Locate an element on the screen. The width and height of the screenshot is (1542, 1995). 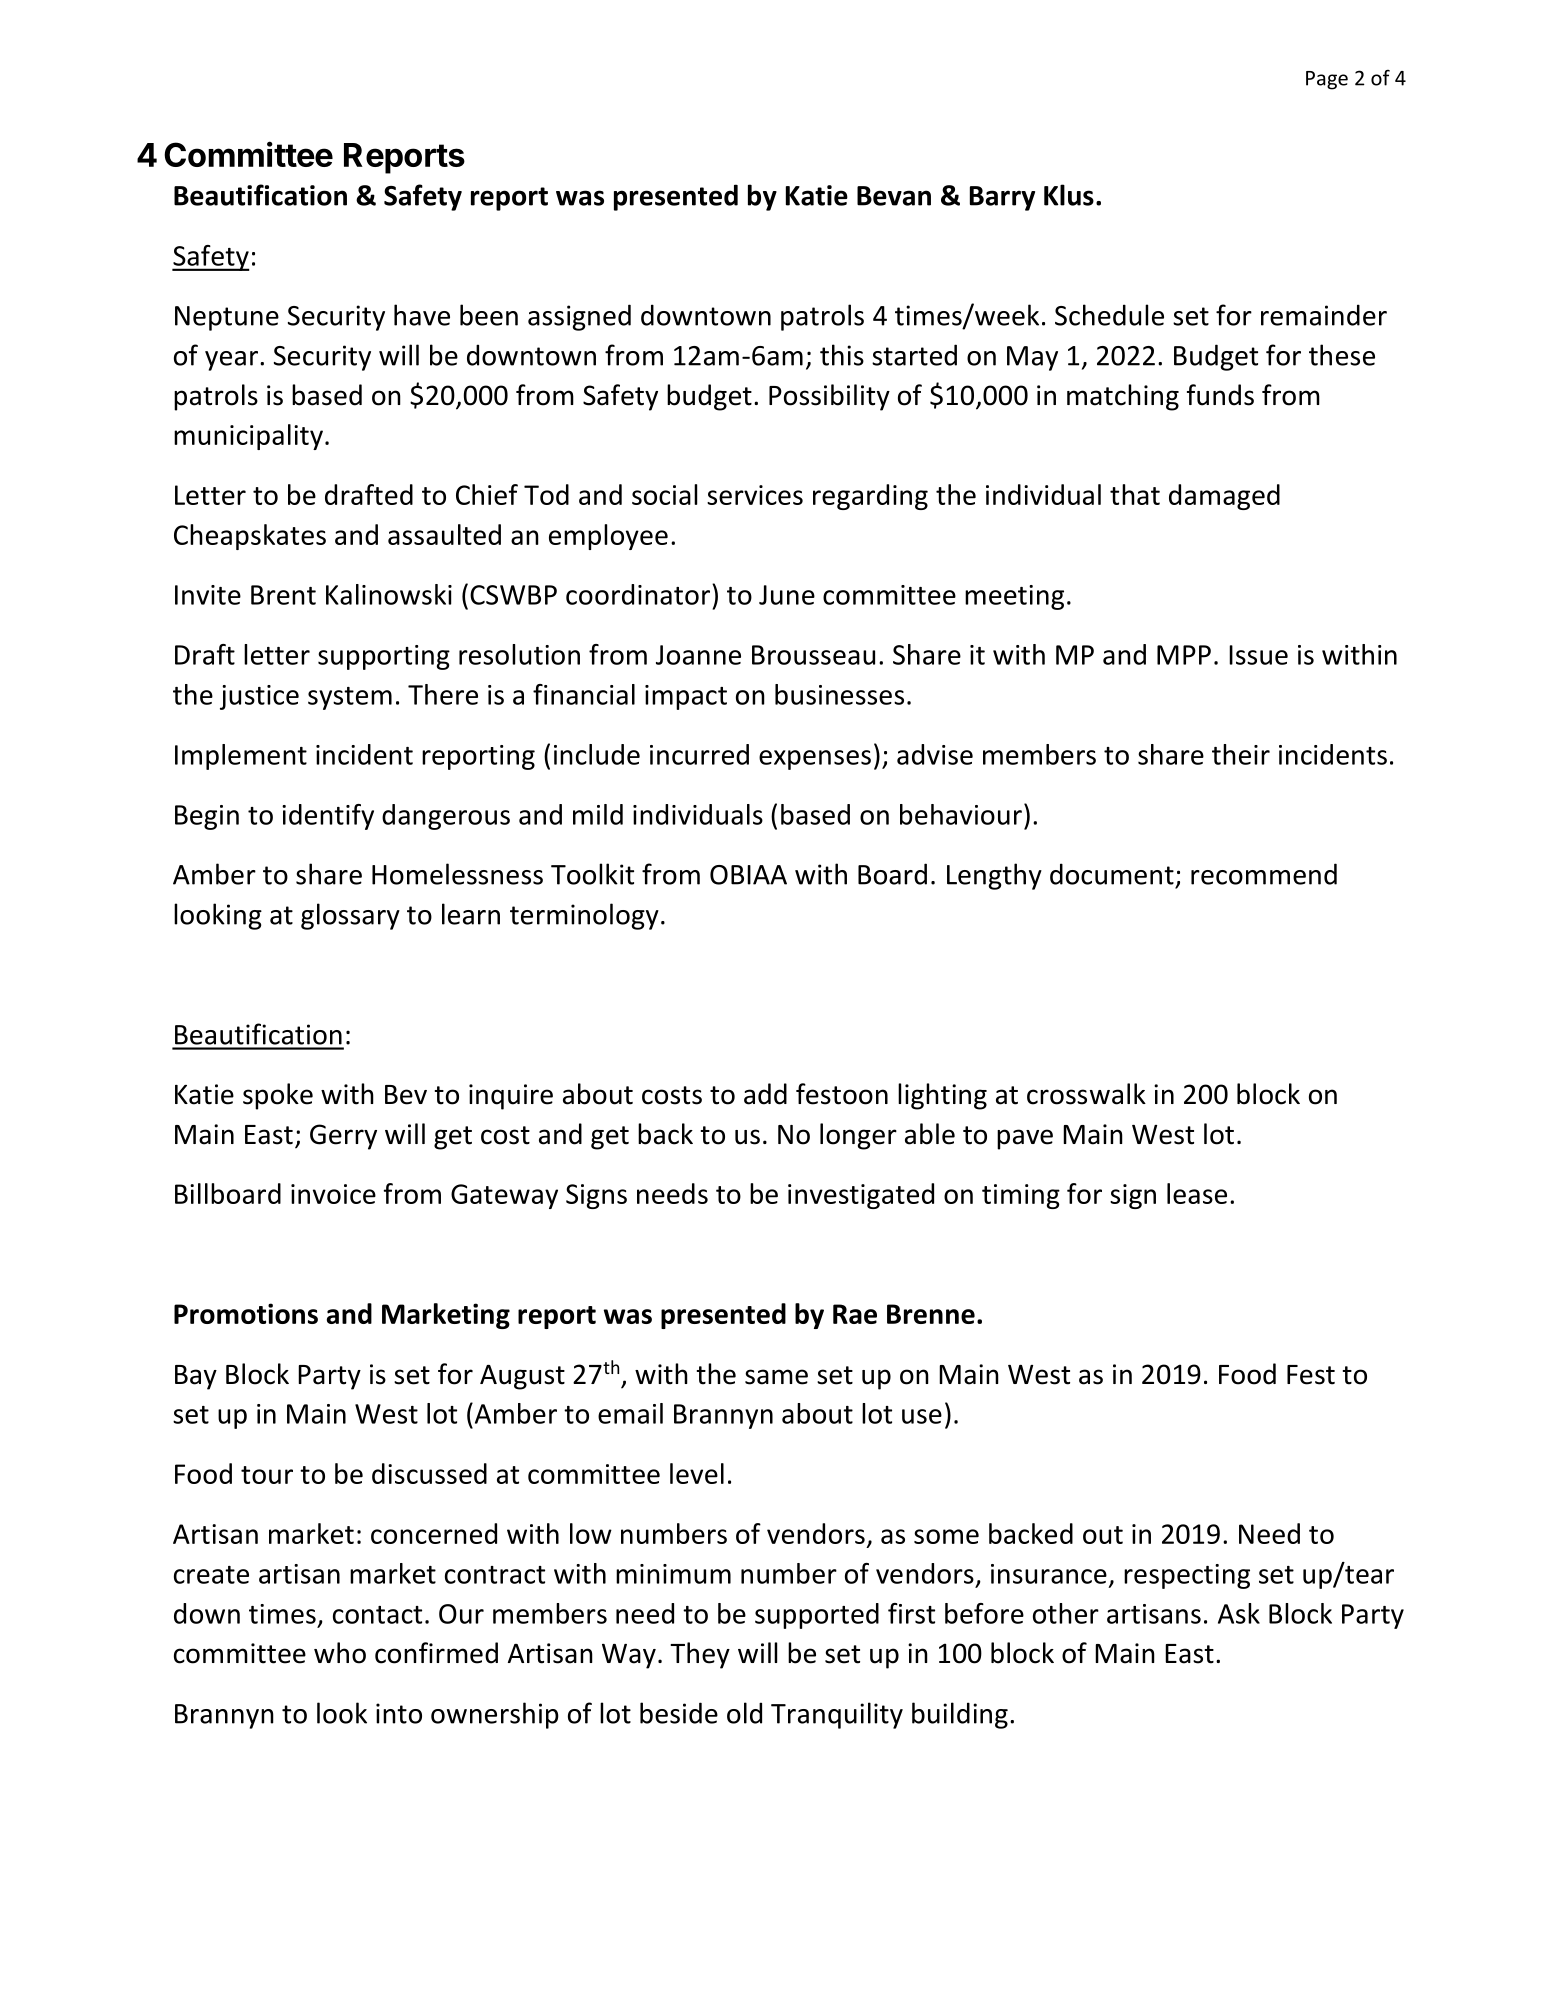
June is located at coordinates (787, 595).
